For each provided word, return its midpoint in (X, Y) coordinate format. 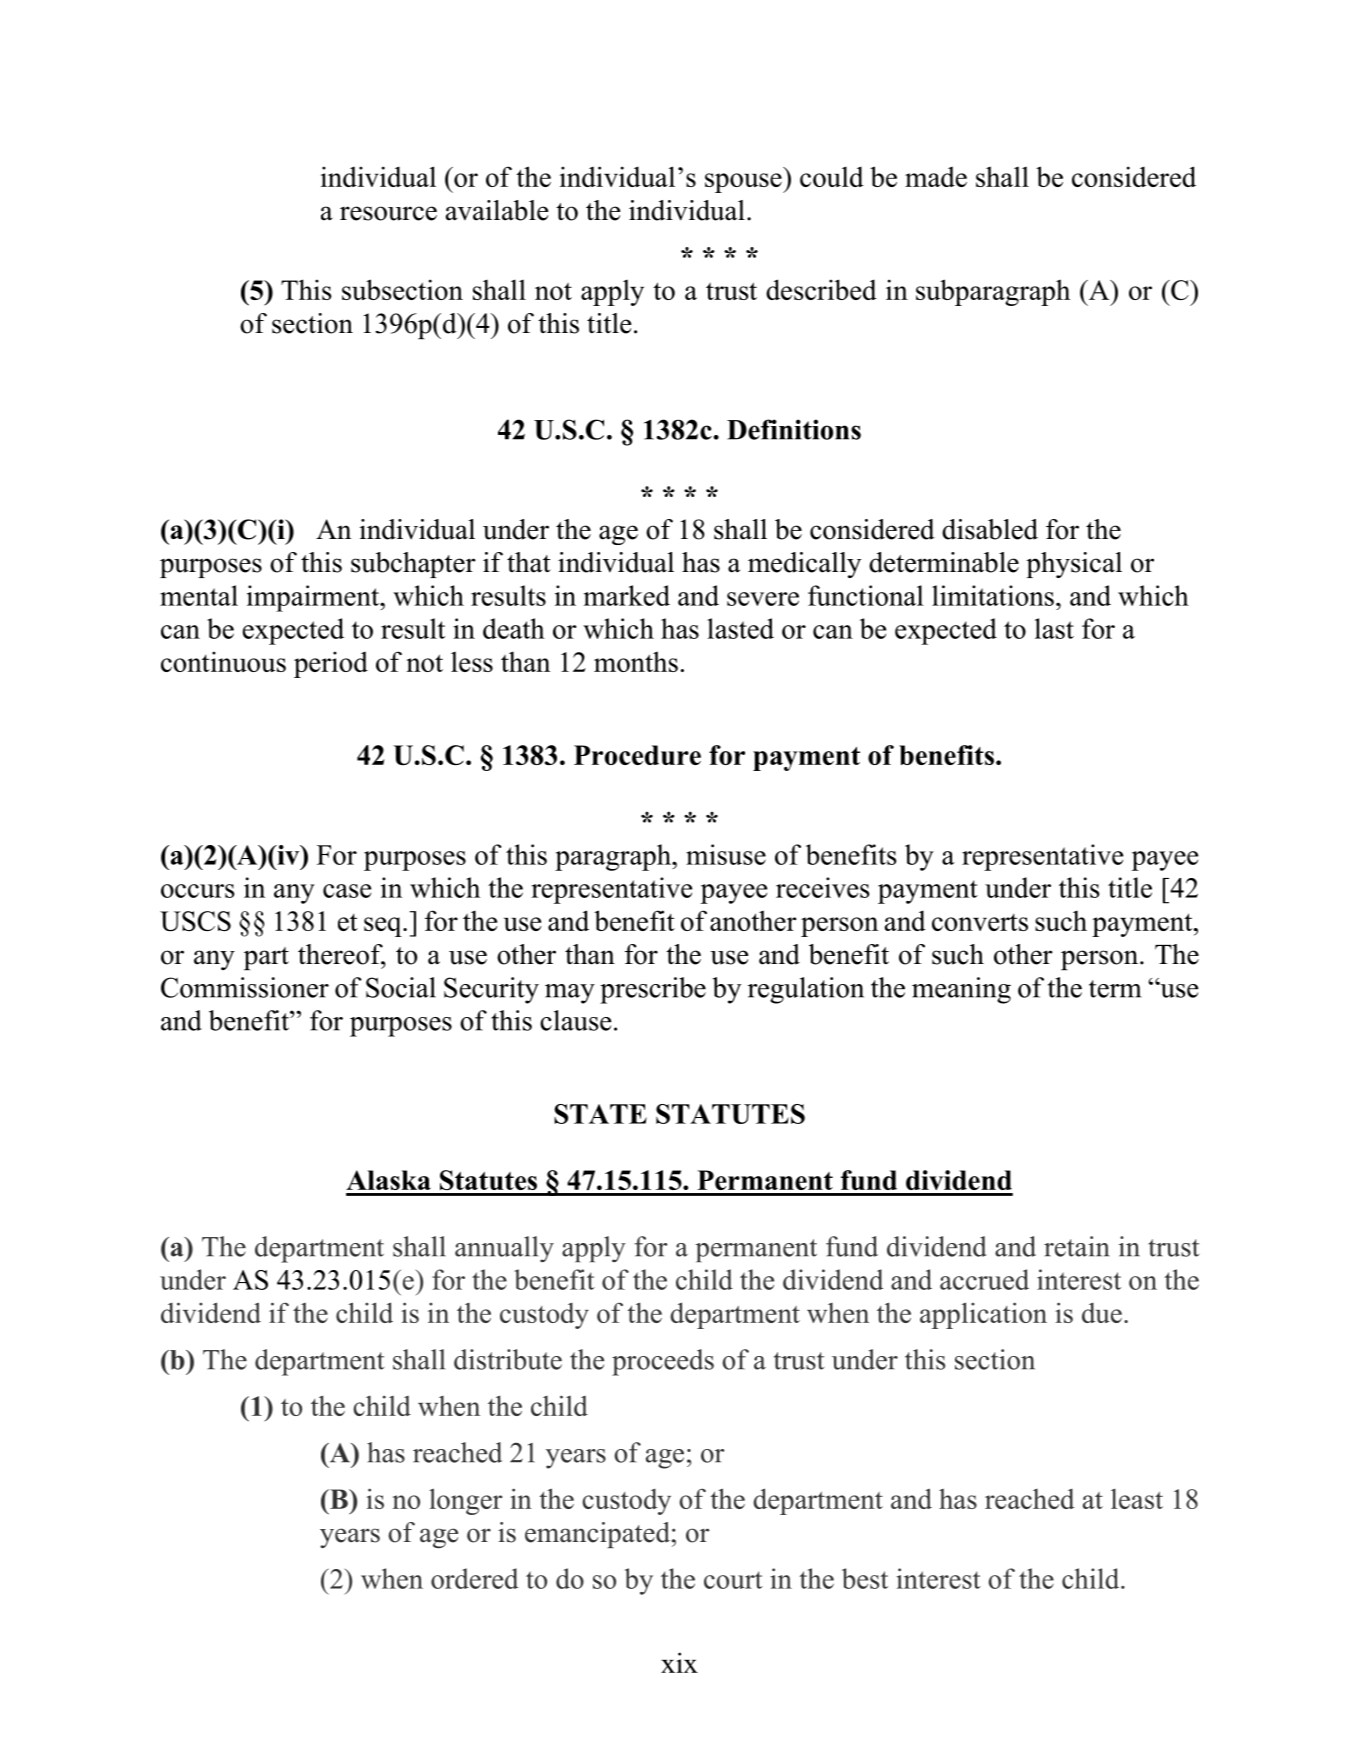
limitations (993, 595)
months (636, 661)
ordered (474, 1578)
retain (1077, 1246)
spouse (744, 183)
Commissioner (245, 987)
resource (388, 213)
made (936, 176)
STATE (600, 1114)
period (331, 664)
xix (679, 1662)
